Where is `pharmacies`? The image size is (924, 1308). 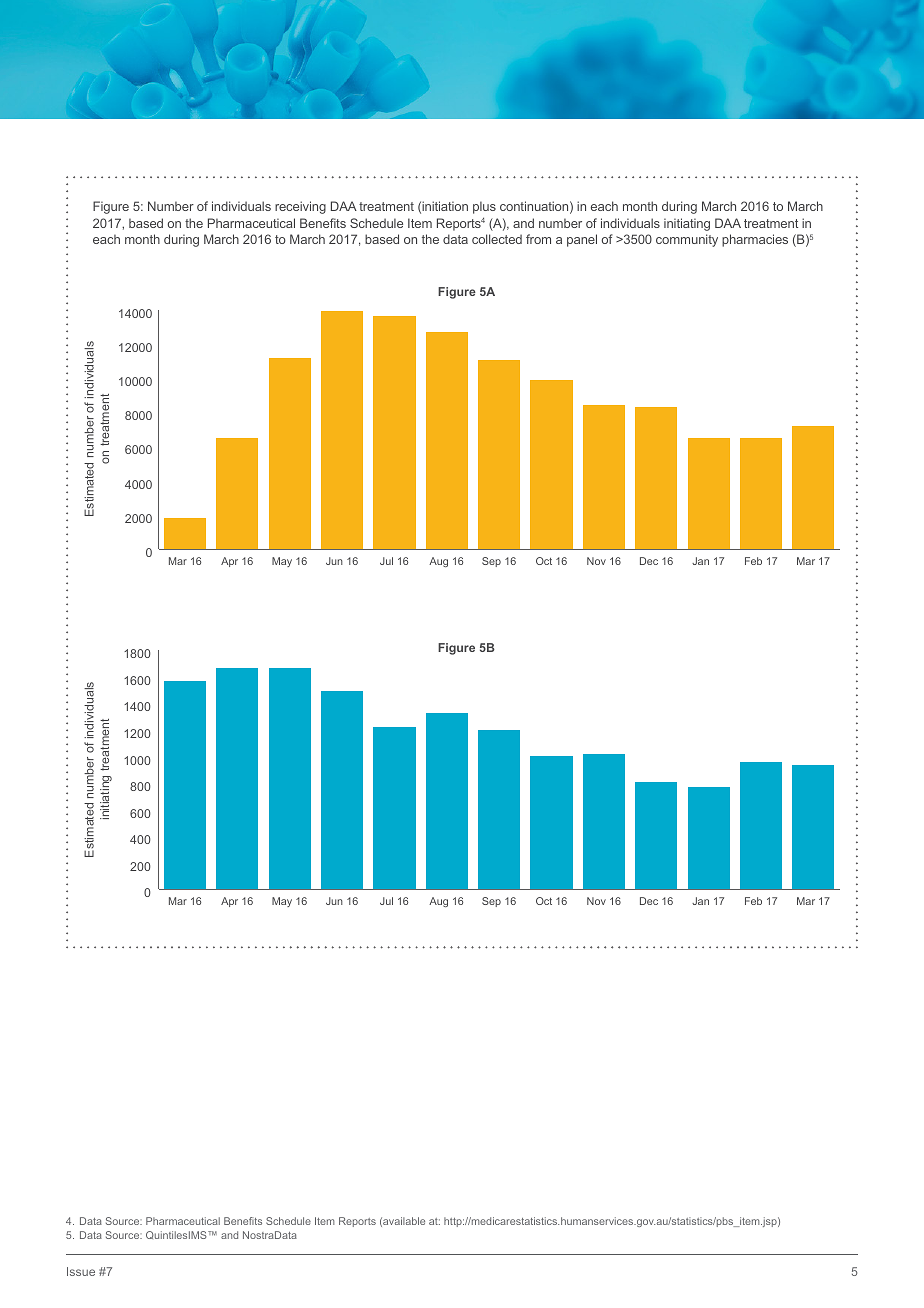 pharmacies is located at coordinates (755, 240).
